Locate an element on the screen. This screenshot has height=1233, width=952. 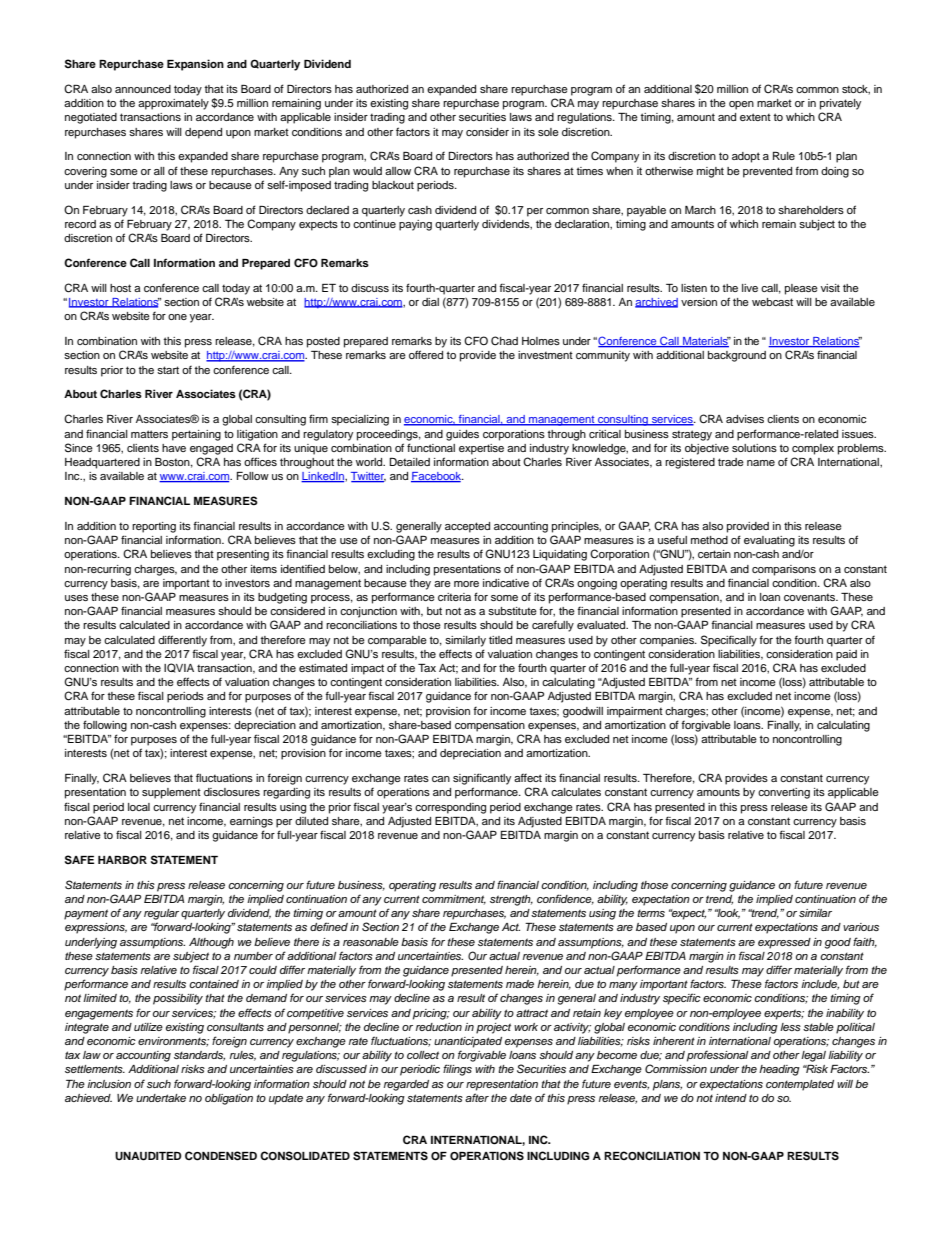
intend is located at coordinates (731, 1098).
